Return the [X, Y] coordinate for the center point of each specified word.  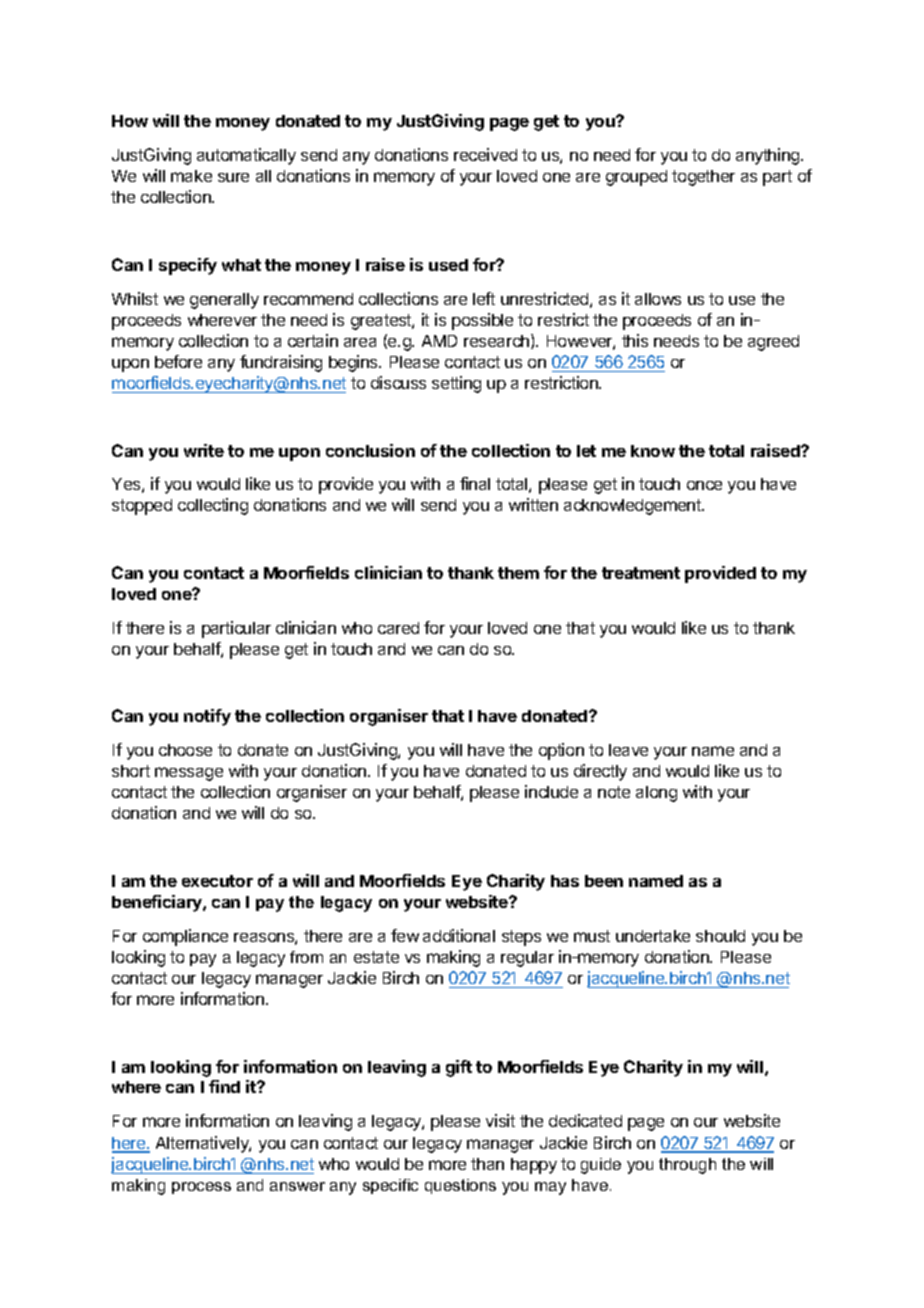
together [703, 178]
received [485, 154]
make [191, 176]
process [201, 1188]
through [687, 1166]
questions [460, 1186]
